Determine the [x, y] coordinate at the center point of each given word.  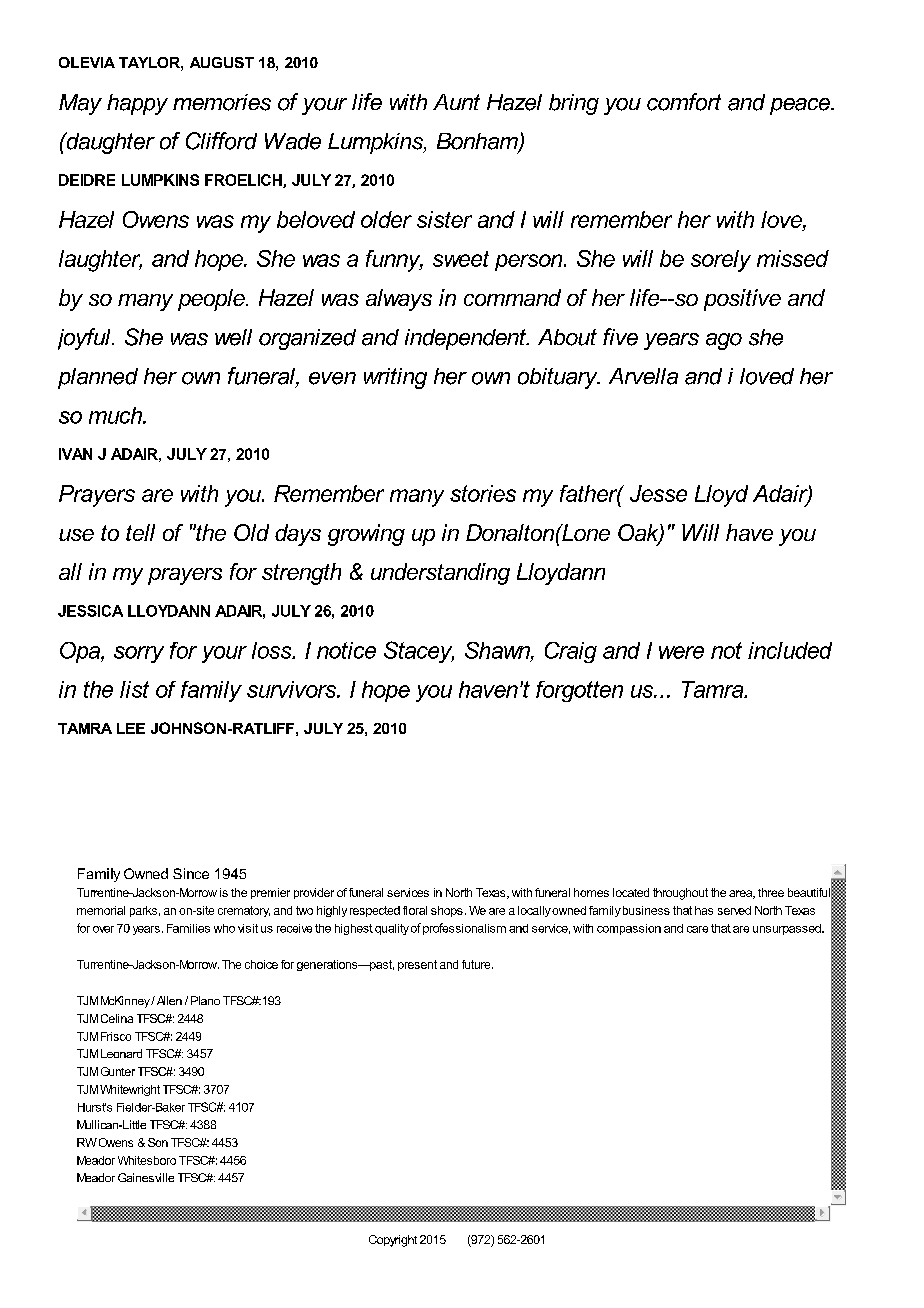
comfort [684, 102]
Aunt [456, 102]
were [681, 652]
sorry [139, 654]
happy [137, 104]
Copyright [393, 1241]
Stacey [419, 652]
